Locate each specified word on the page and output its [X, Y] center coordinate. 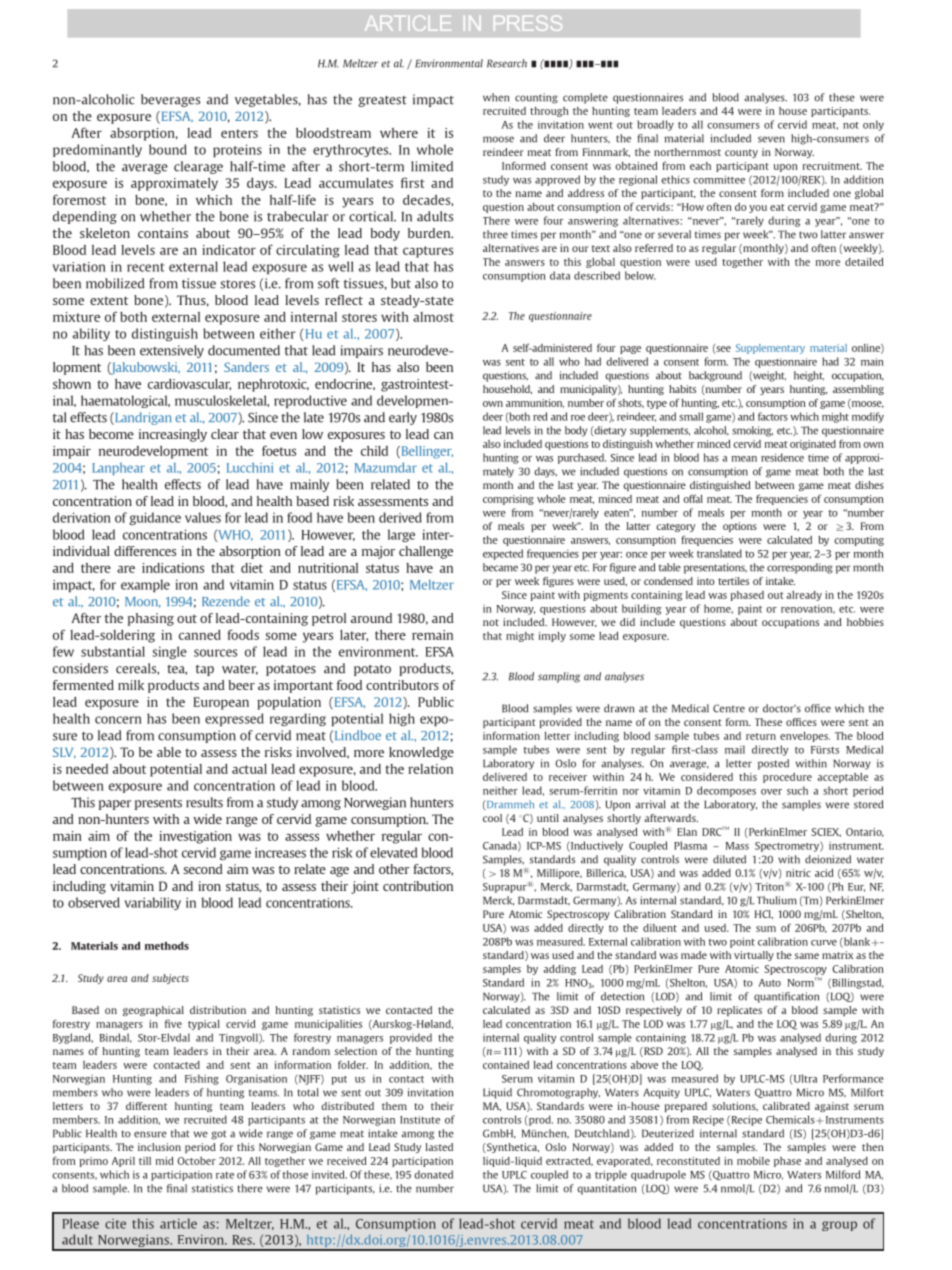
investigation [195, 837]
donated [433, 1174]
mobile [753, 1161]
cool [492, 818]
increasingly [173, 435]
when [496, 97]
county [741, 153]
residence [782, 457]
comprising [508, 500]
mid [165, 1161]
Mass [737, 846]
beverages [170, 100]
